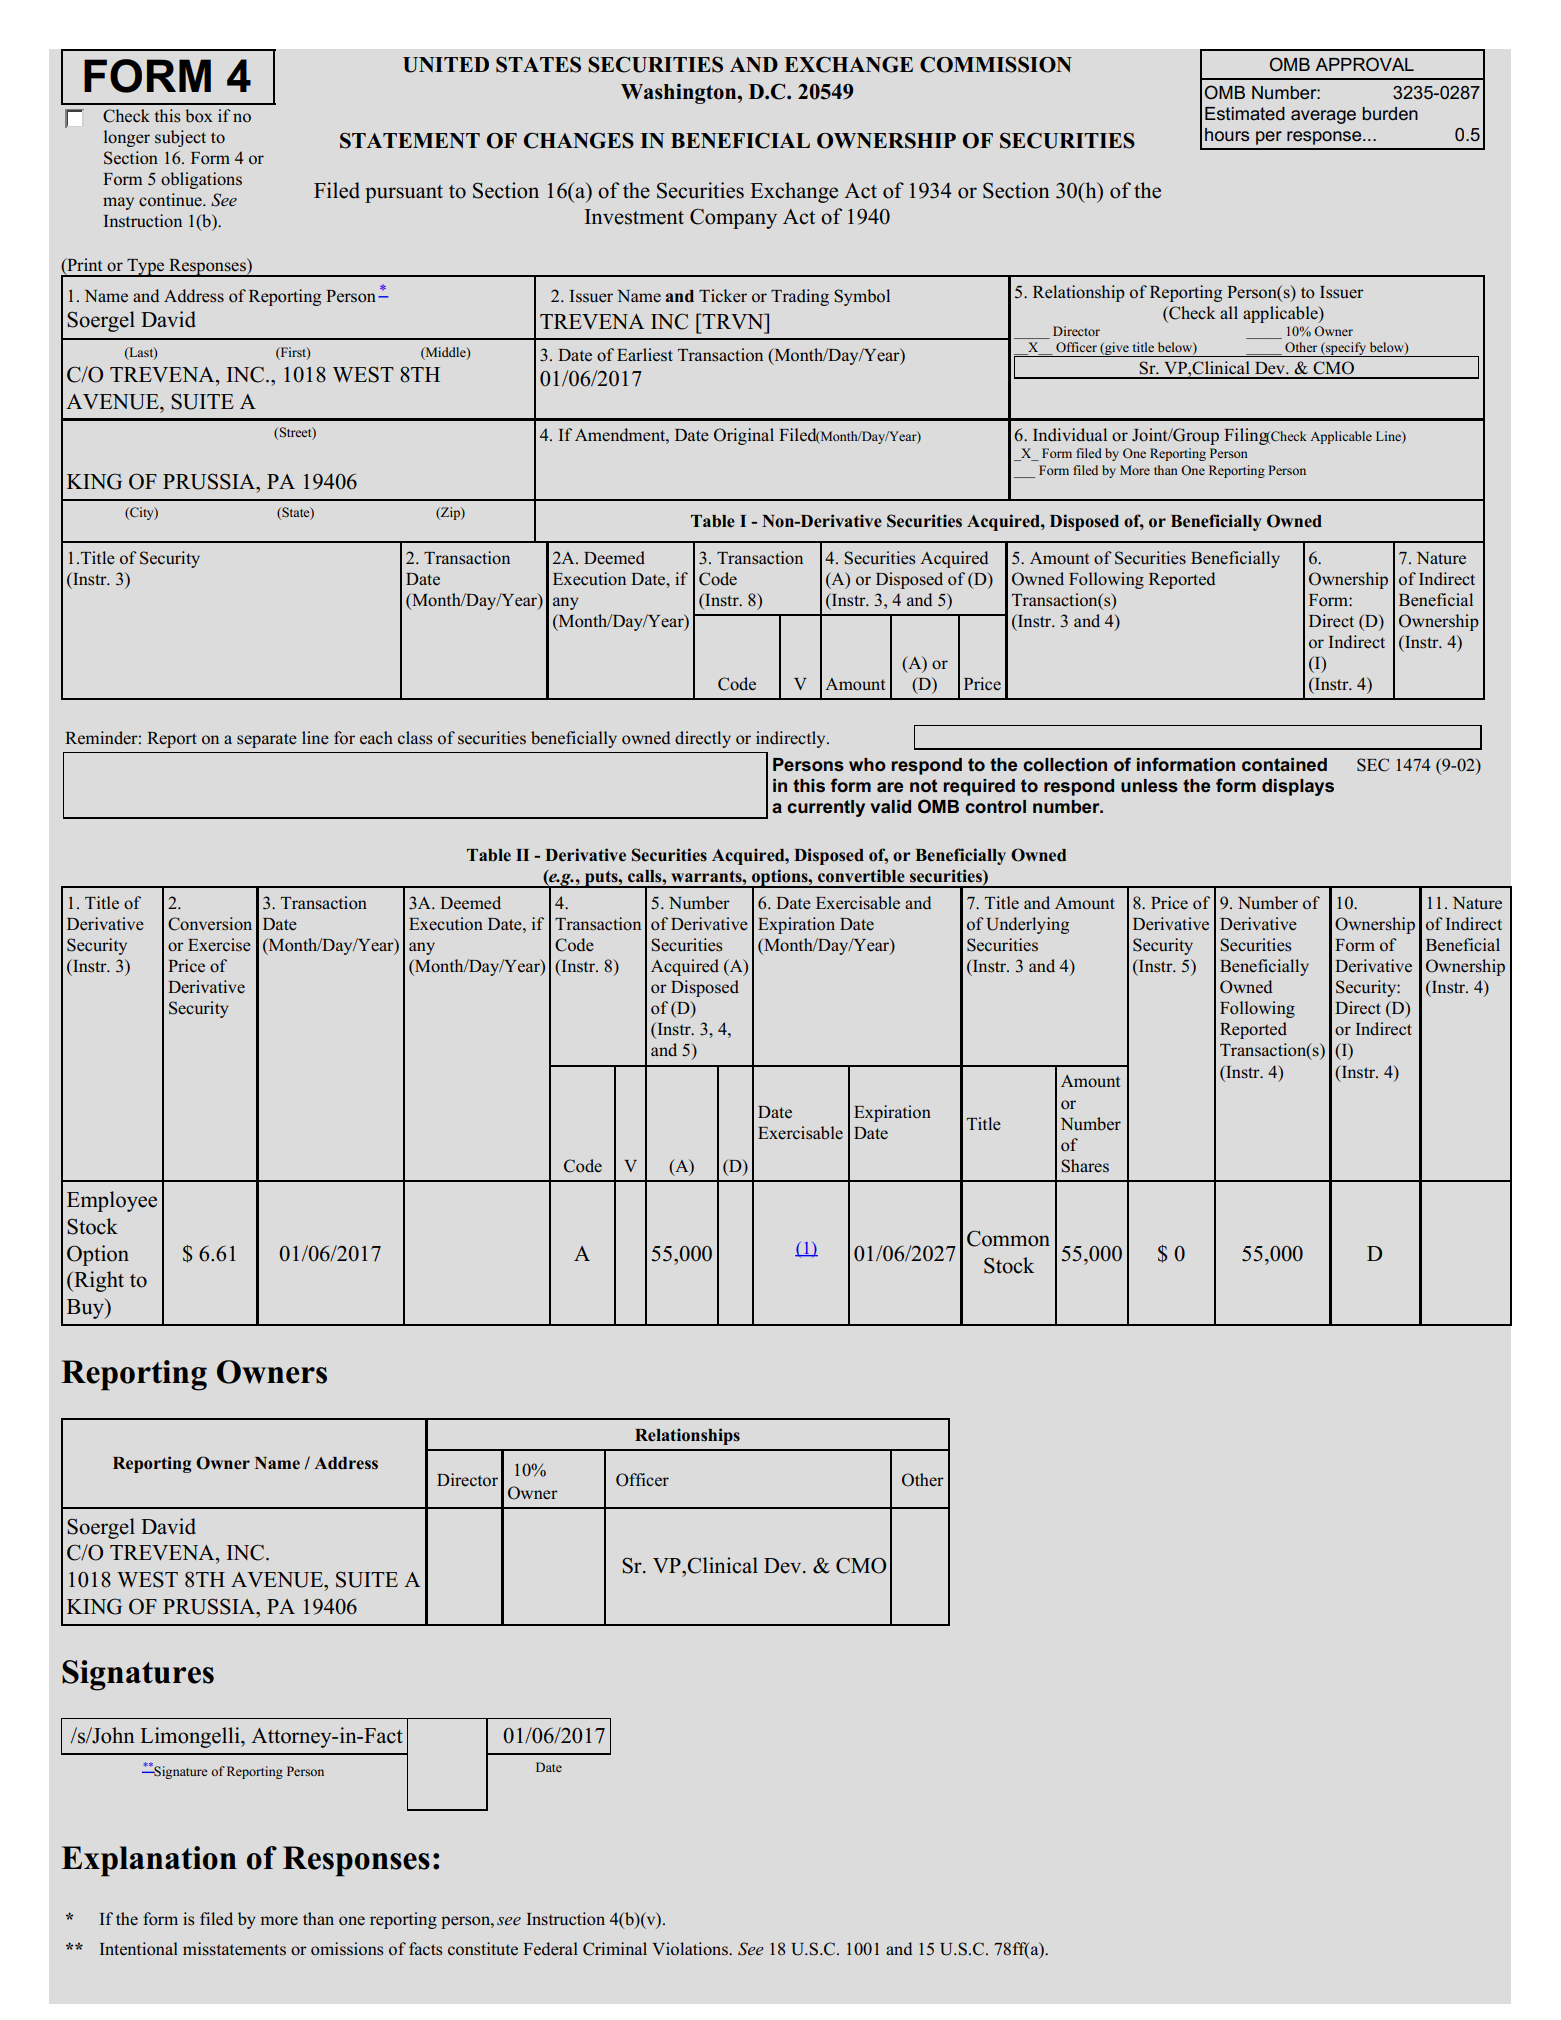  Describe the element at coordinates (1008, 1238) in the page. I see `Common` at that location.
